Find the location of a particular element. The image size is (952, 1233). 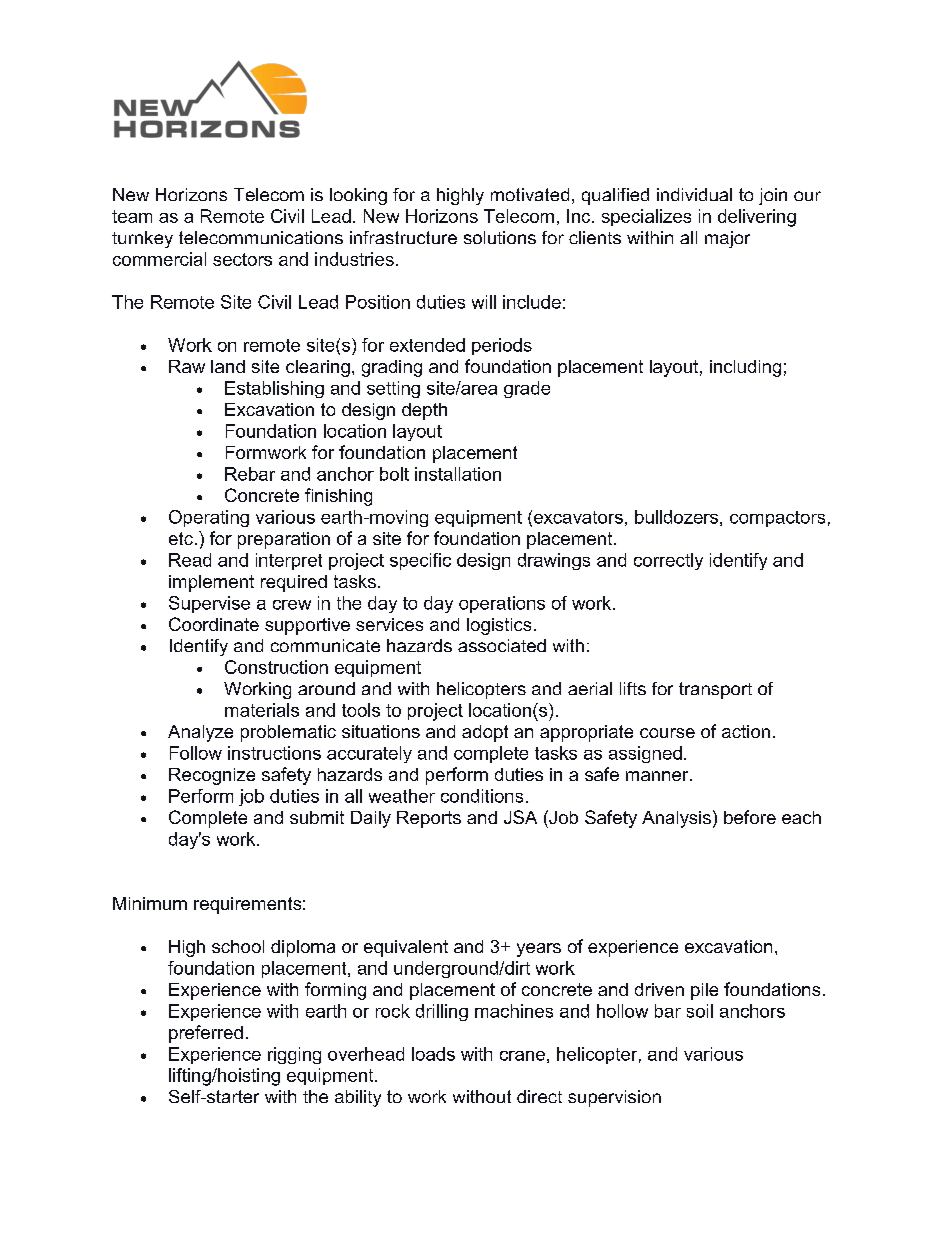

Recognize is located at coordinates (212, 776).
